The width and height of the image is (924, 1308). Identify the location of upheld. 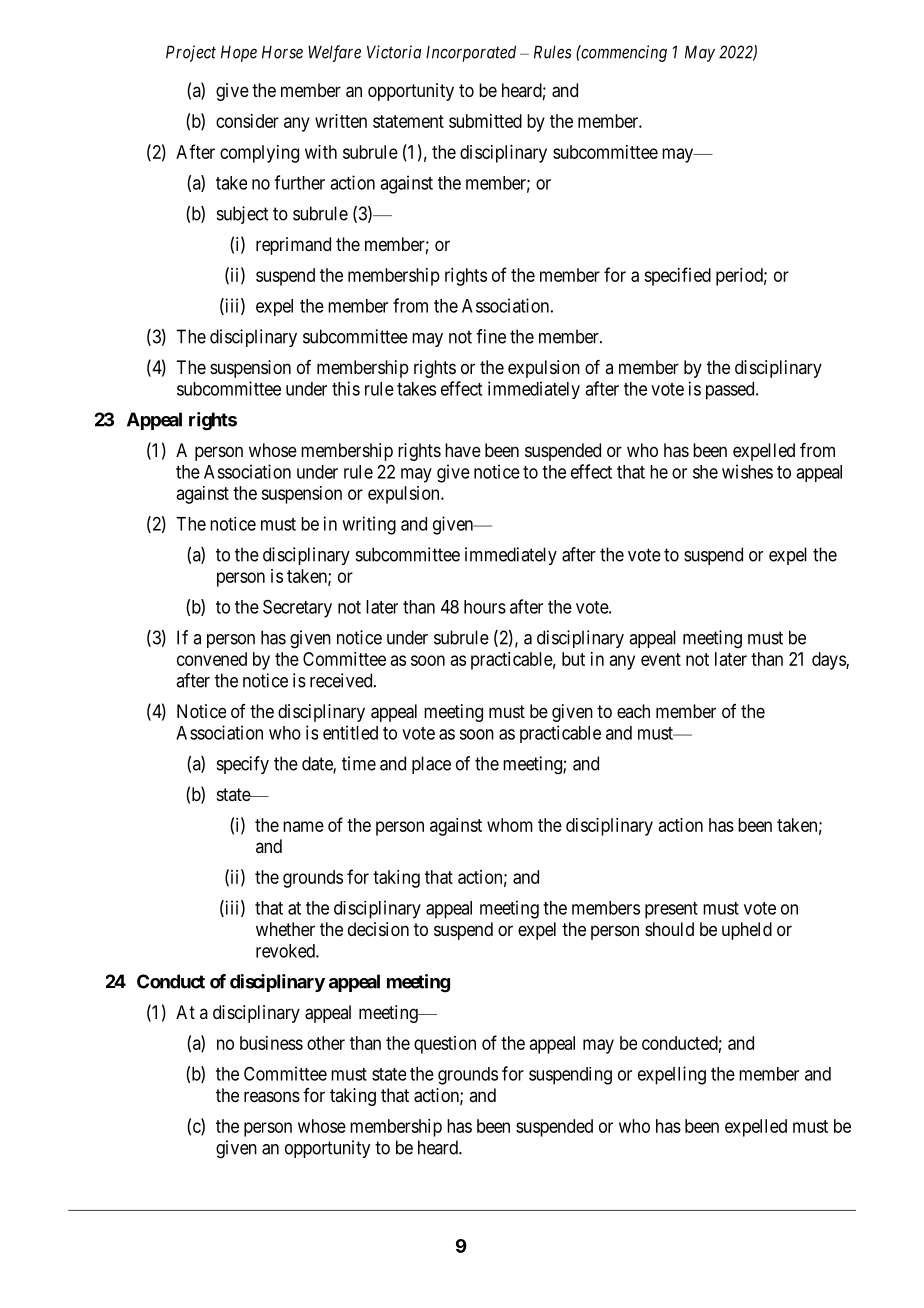
(747, 931).
